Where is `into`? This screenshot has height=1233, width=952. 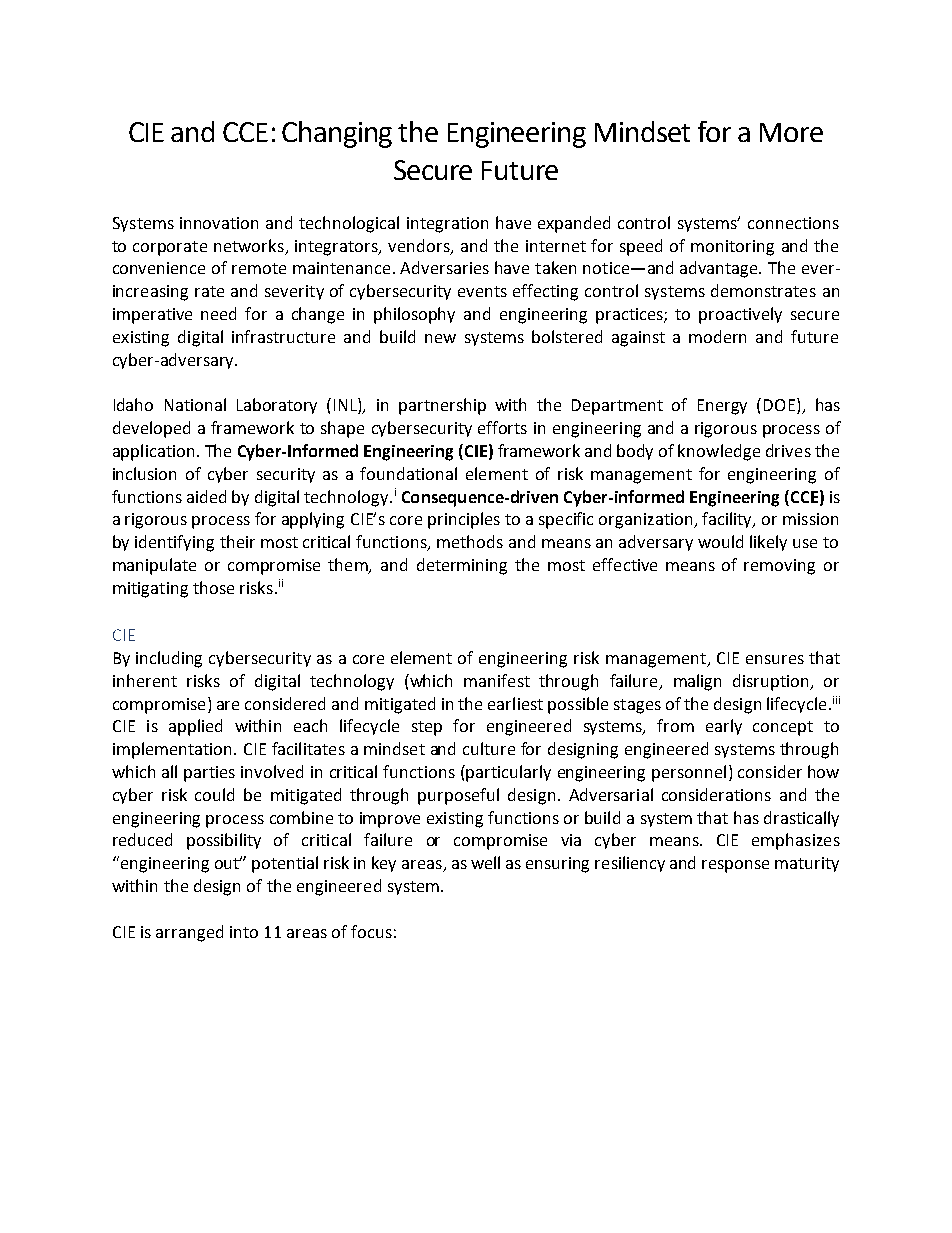 into is located at coordinates (244, 932).
